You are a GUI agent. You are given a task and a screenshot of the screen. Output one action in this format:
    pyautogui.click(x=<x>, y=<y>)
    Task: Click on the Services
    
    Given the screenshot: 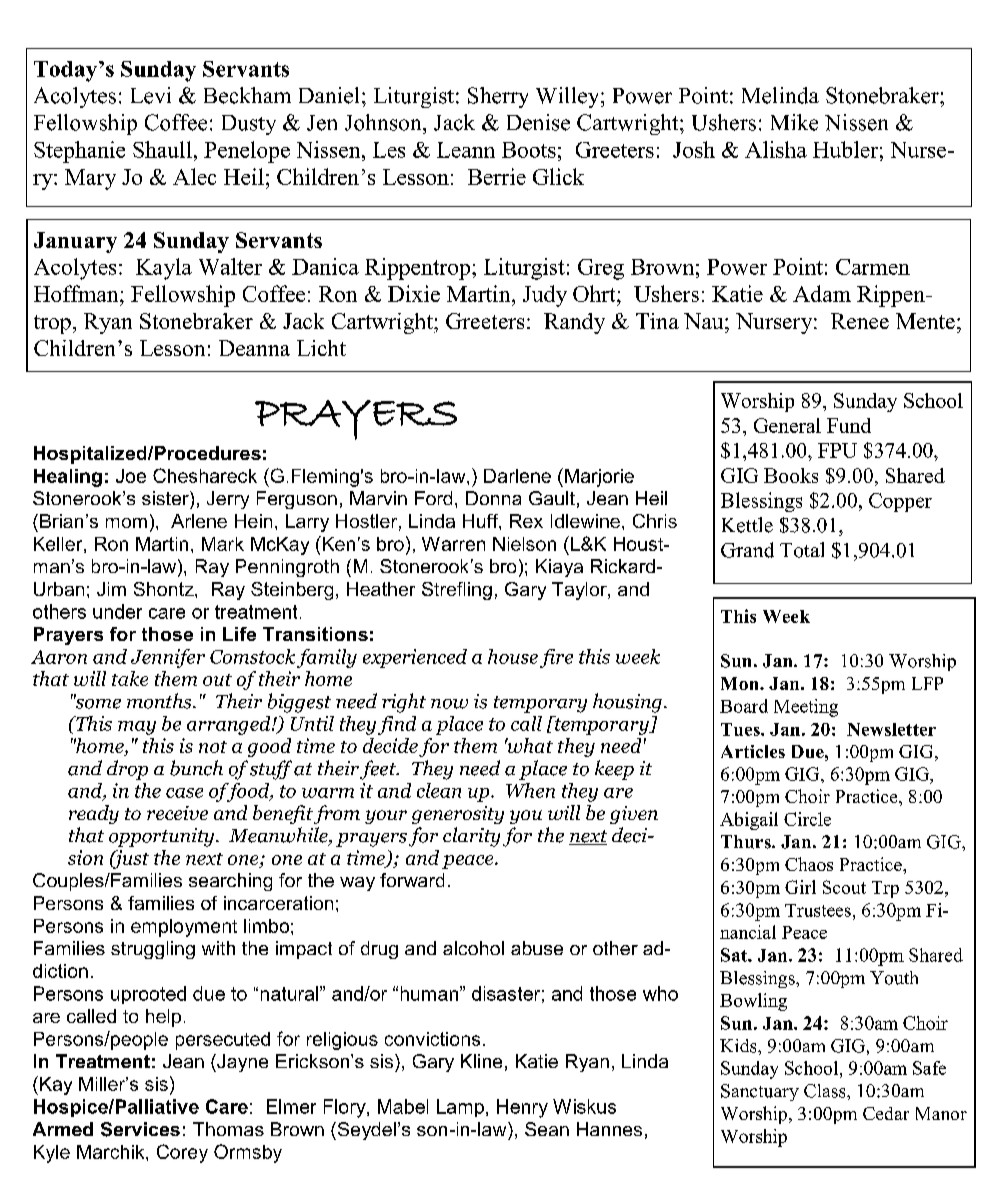 What is the action you would take?
    pyautogui.click(x=140, y=1129)
